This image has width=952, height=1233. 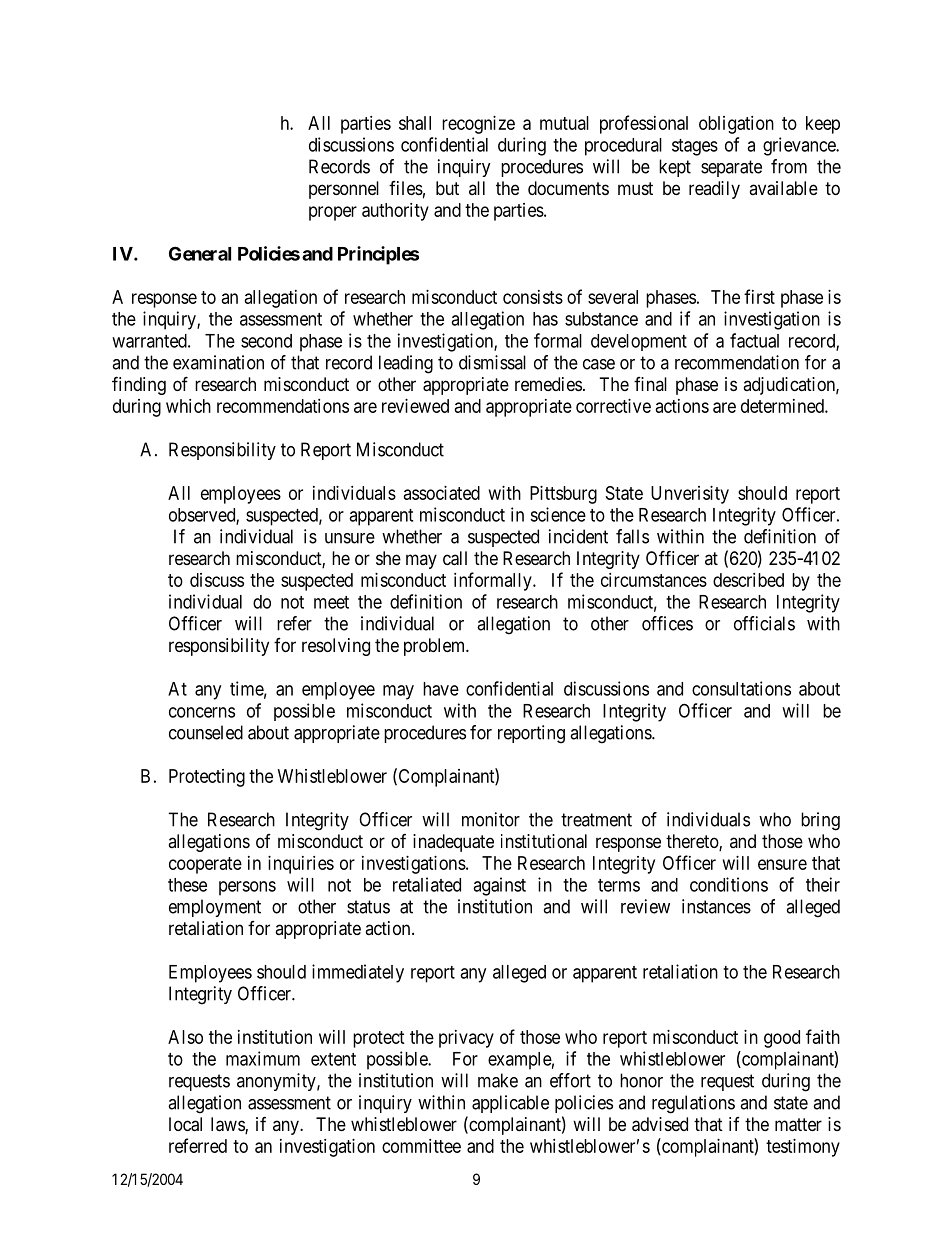 What do you see at coordinates (783, 406) in the image?
I see `determined` at bounding box center [783, 406].
